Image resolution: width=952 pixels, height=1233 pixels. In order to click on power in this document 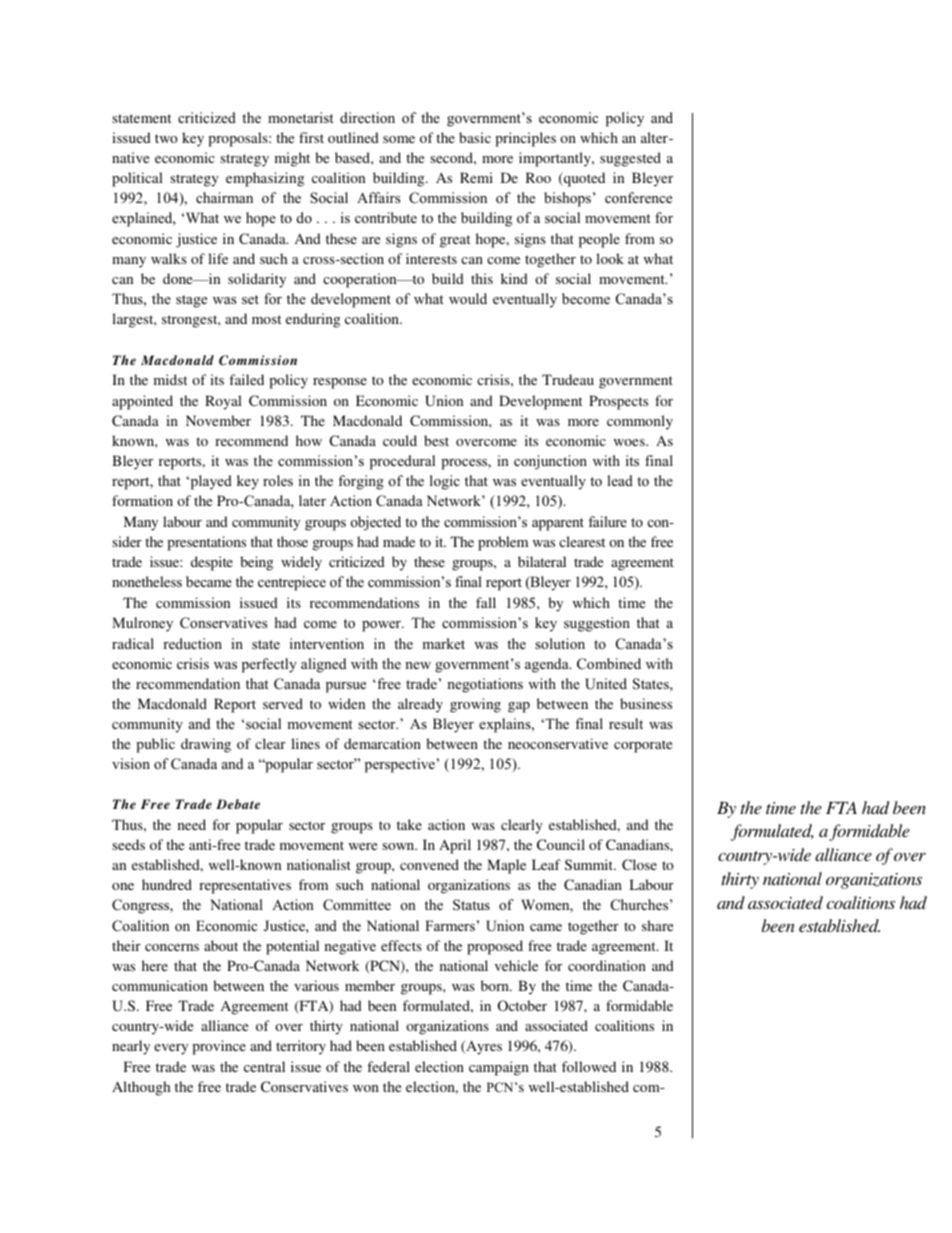, I will do `click(382, 626)`.
